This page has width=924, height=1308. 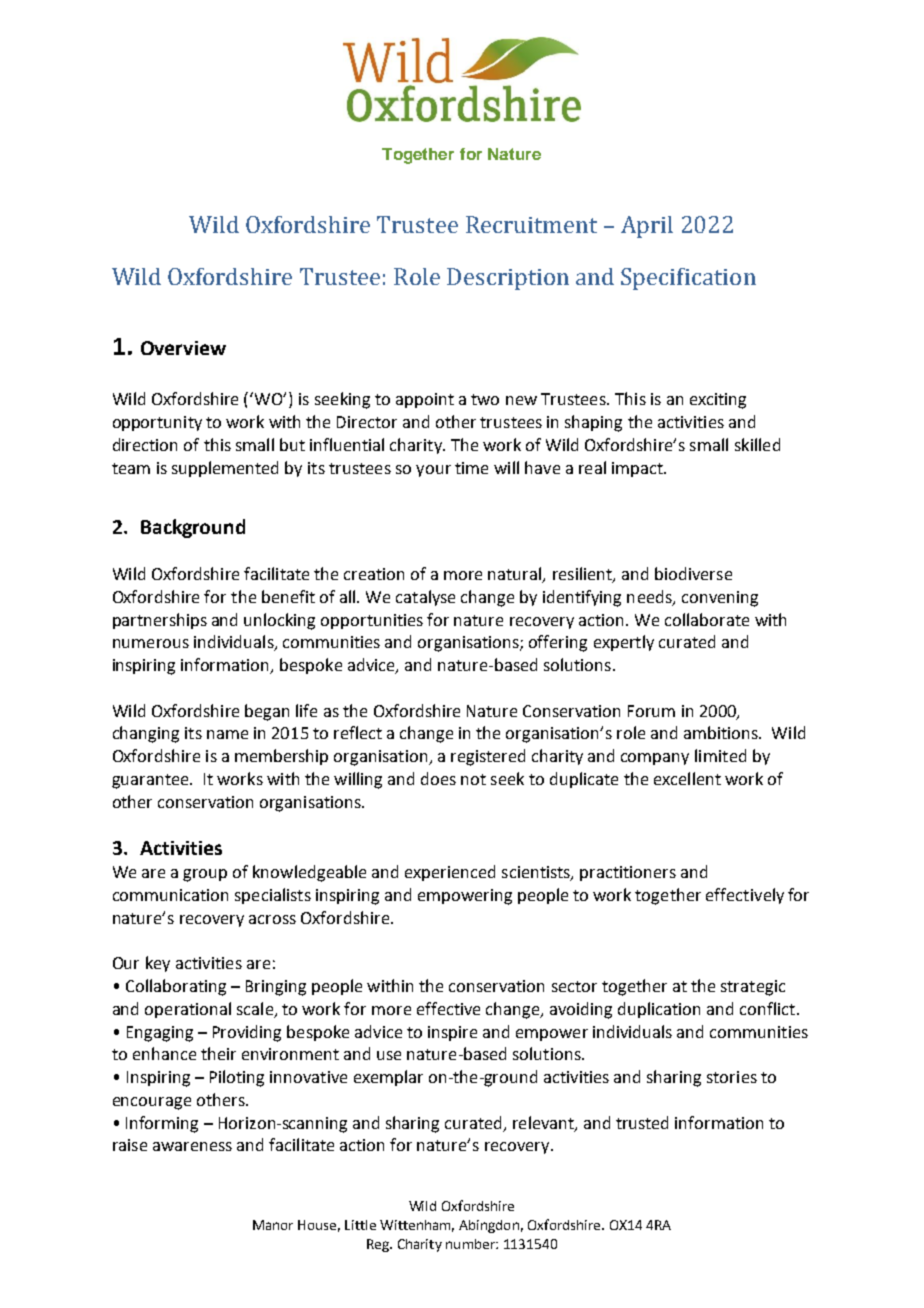 What do you see at coordinates (273, 1225) in the page?
I see `Manor` at bounding box center [273, 1225].
